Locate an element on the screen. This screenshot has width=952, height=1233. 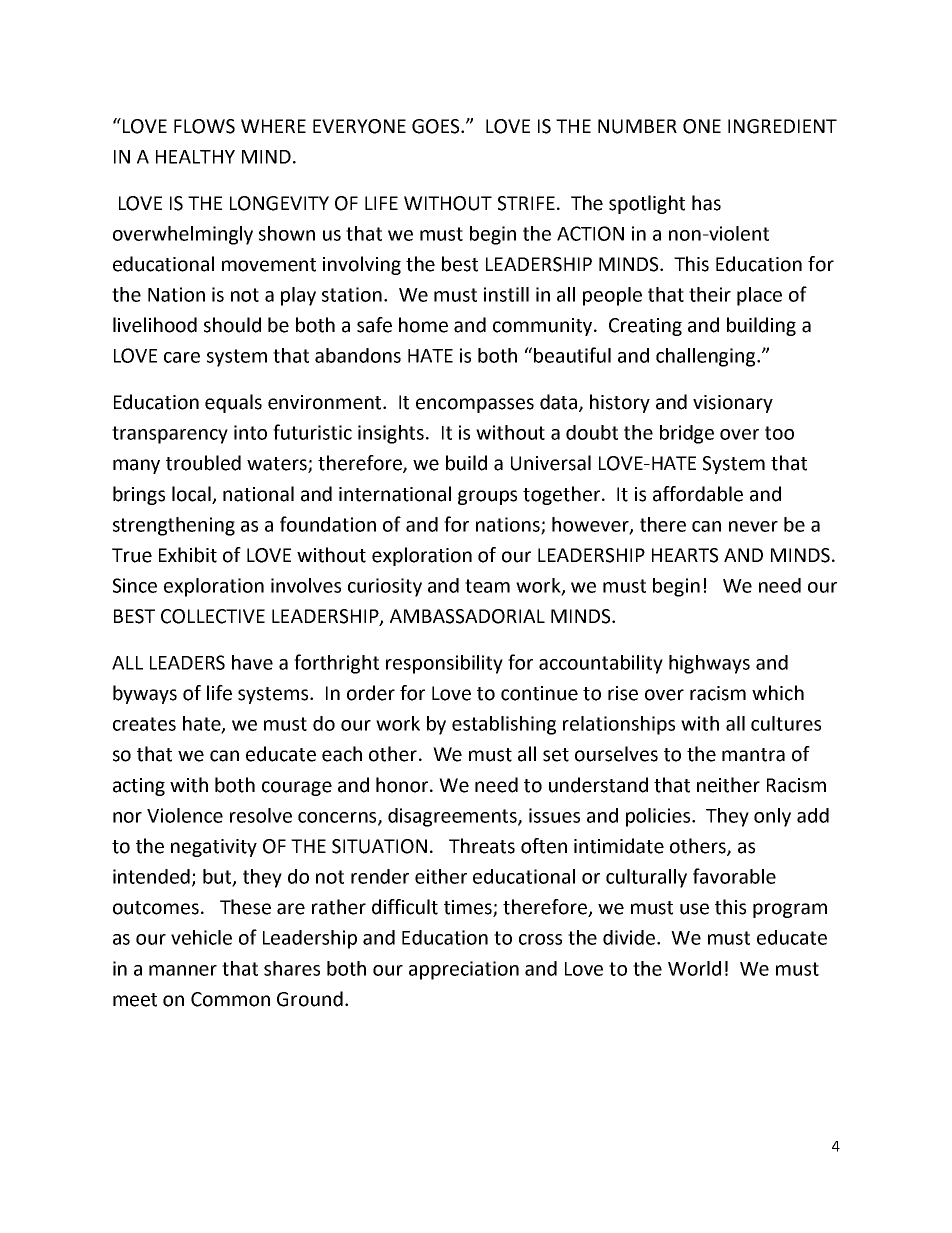
encompasses is located at coordinates (475, 405).
